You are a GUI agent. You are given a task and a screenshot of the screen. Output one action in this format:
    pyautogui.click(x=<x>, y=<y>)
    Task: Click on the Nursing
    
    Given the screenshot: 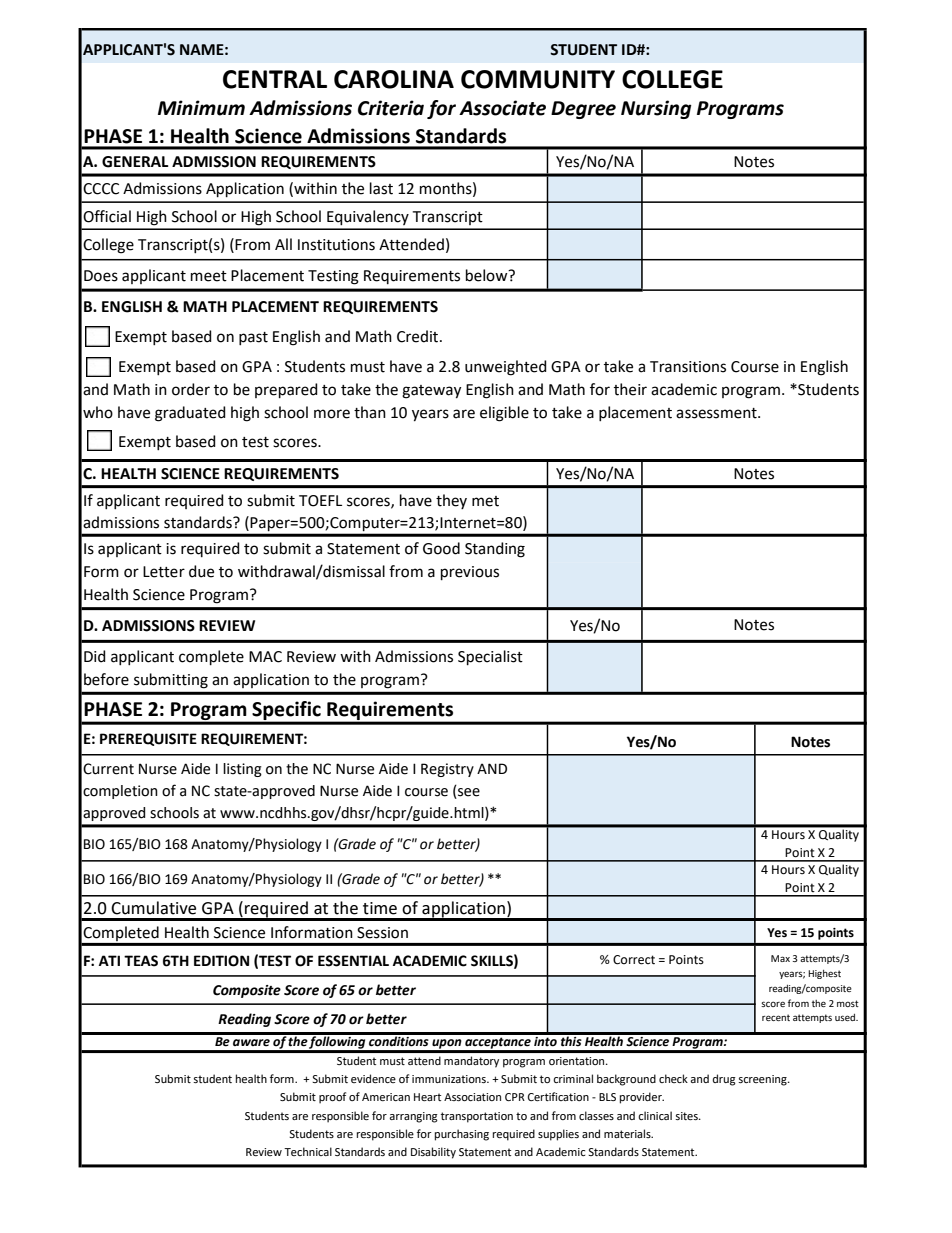 What is the action you would take?
    pyautogui.click(x=656, y=109)
